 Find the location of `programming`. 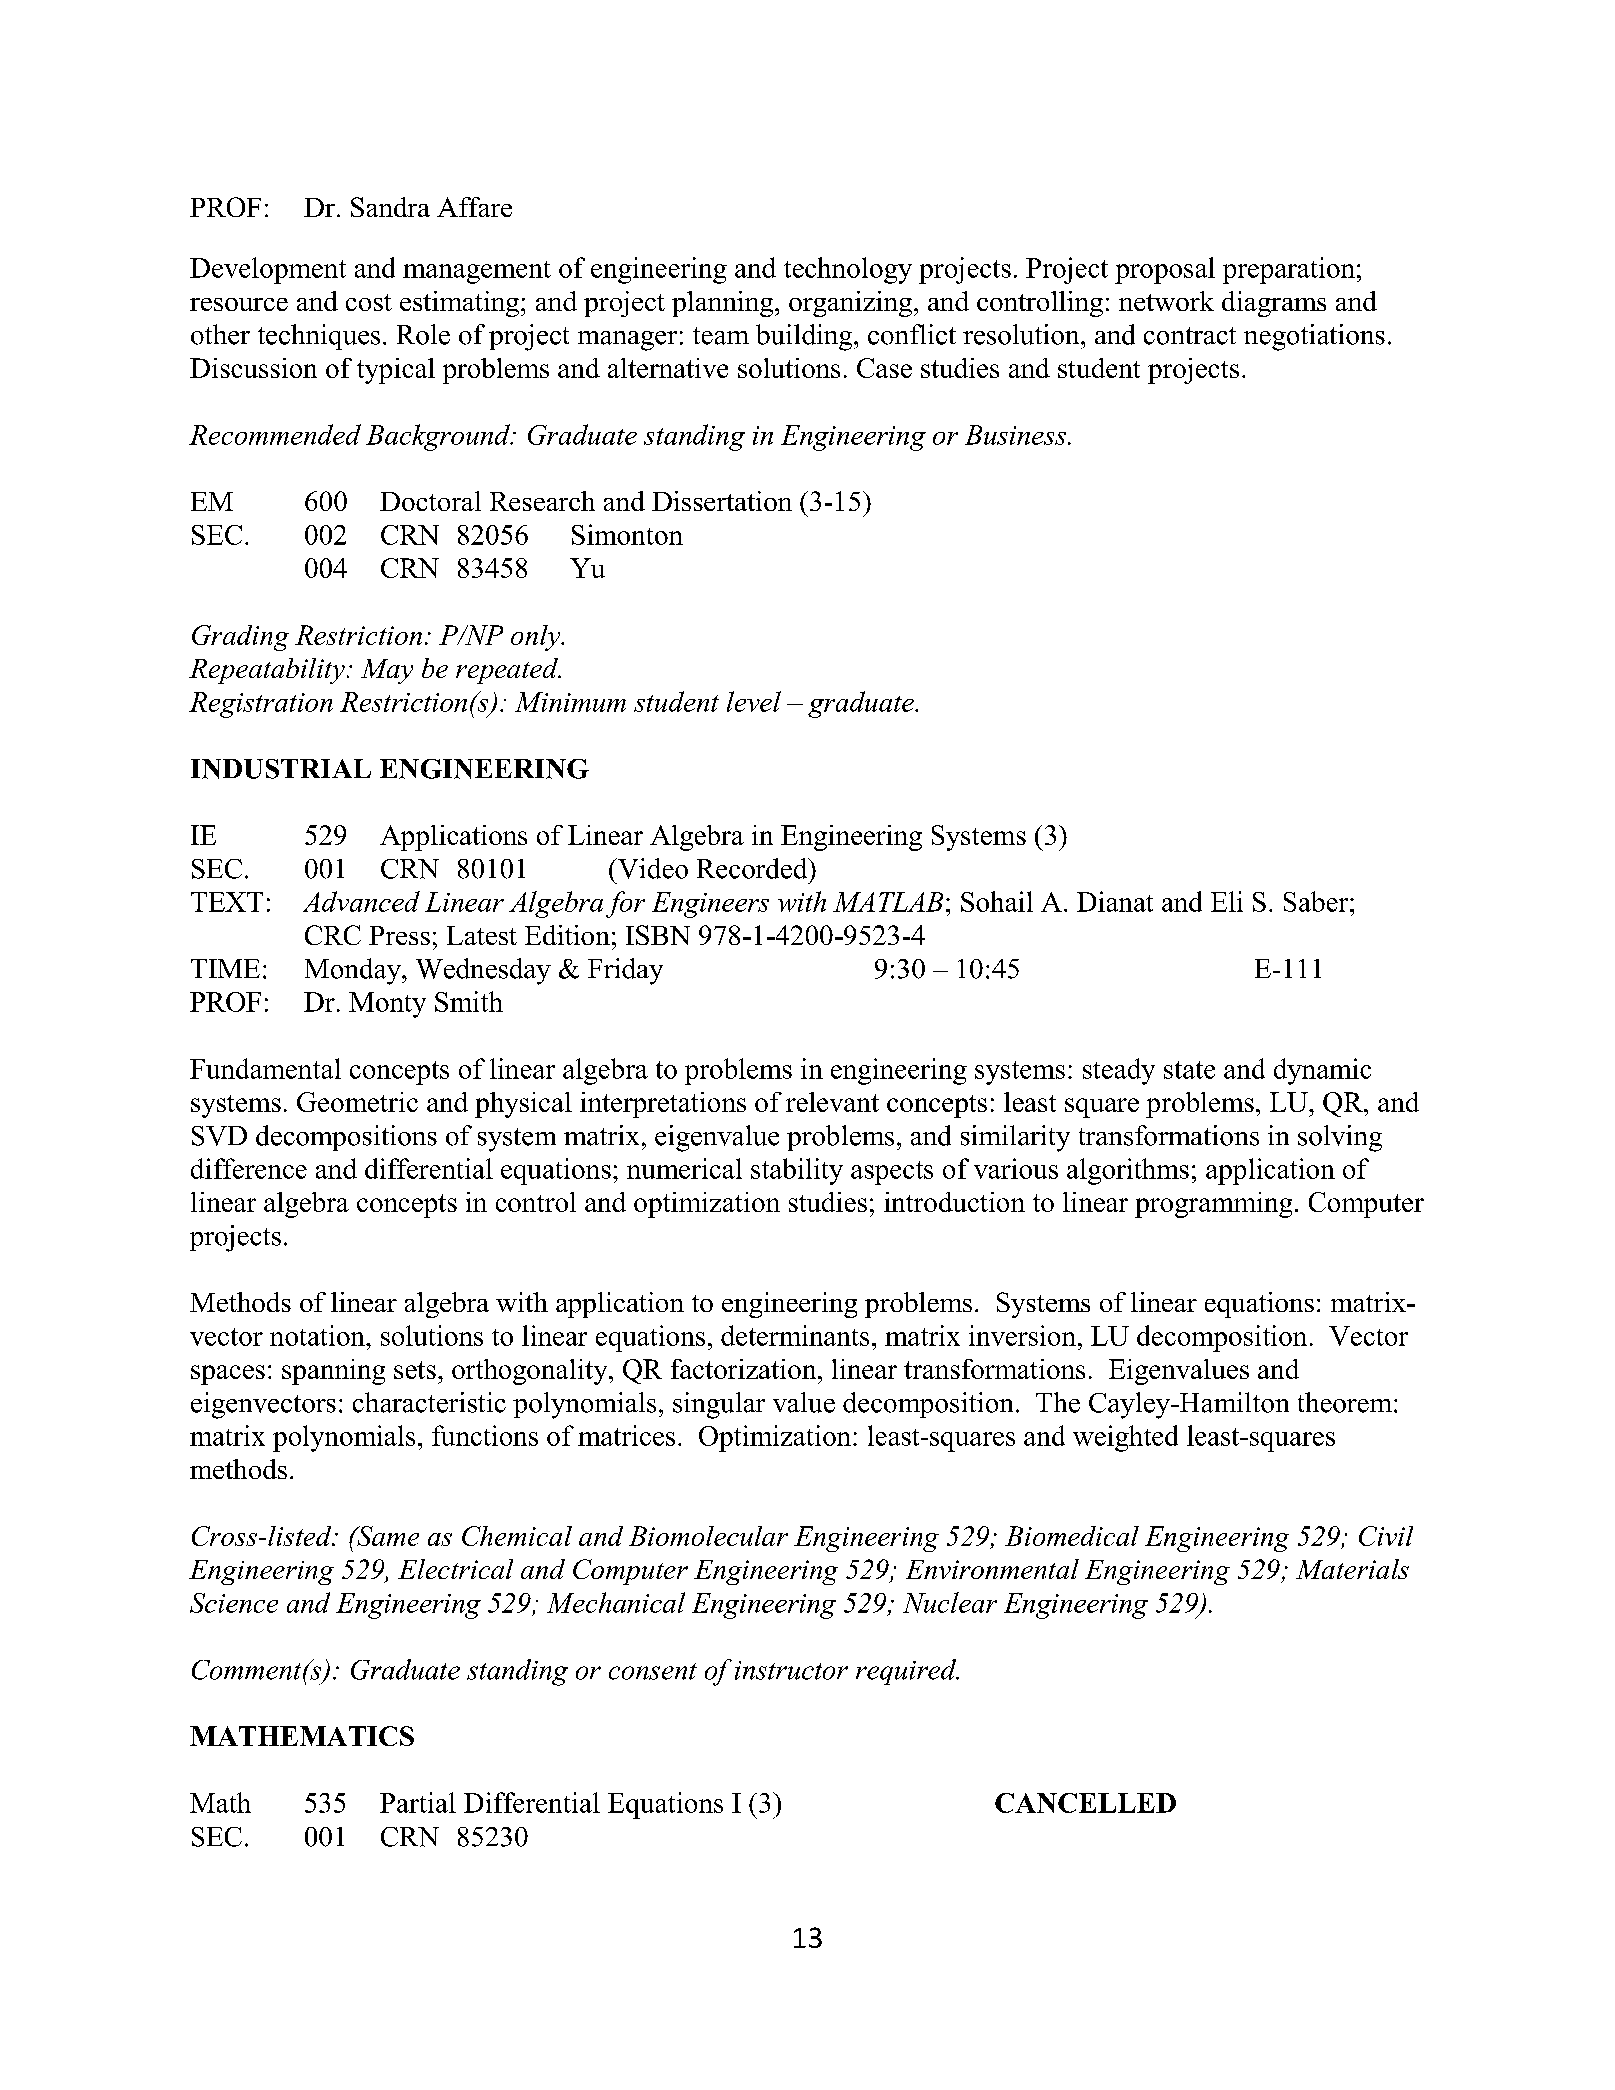

programming is located at coordinates (1213, 1205).
